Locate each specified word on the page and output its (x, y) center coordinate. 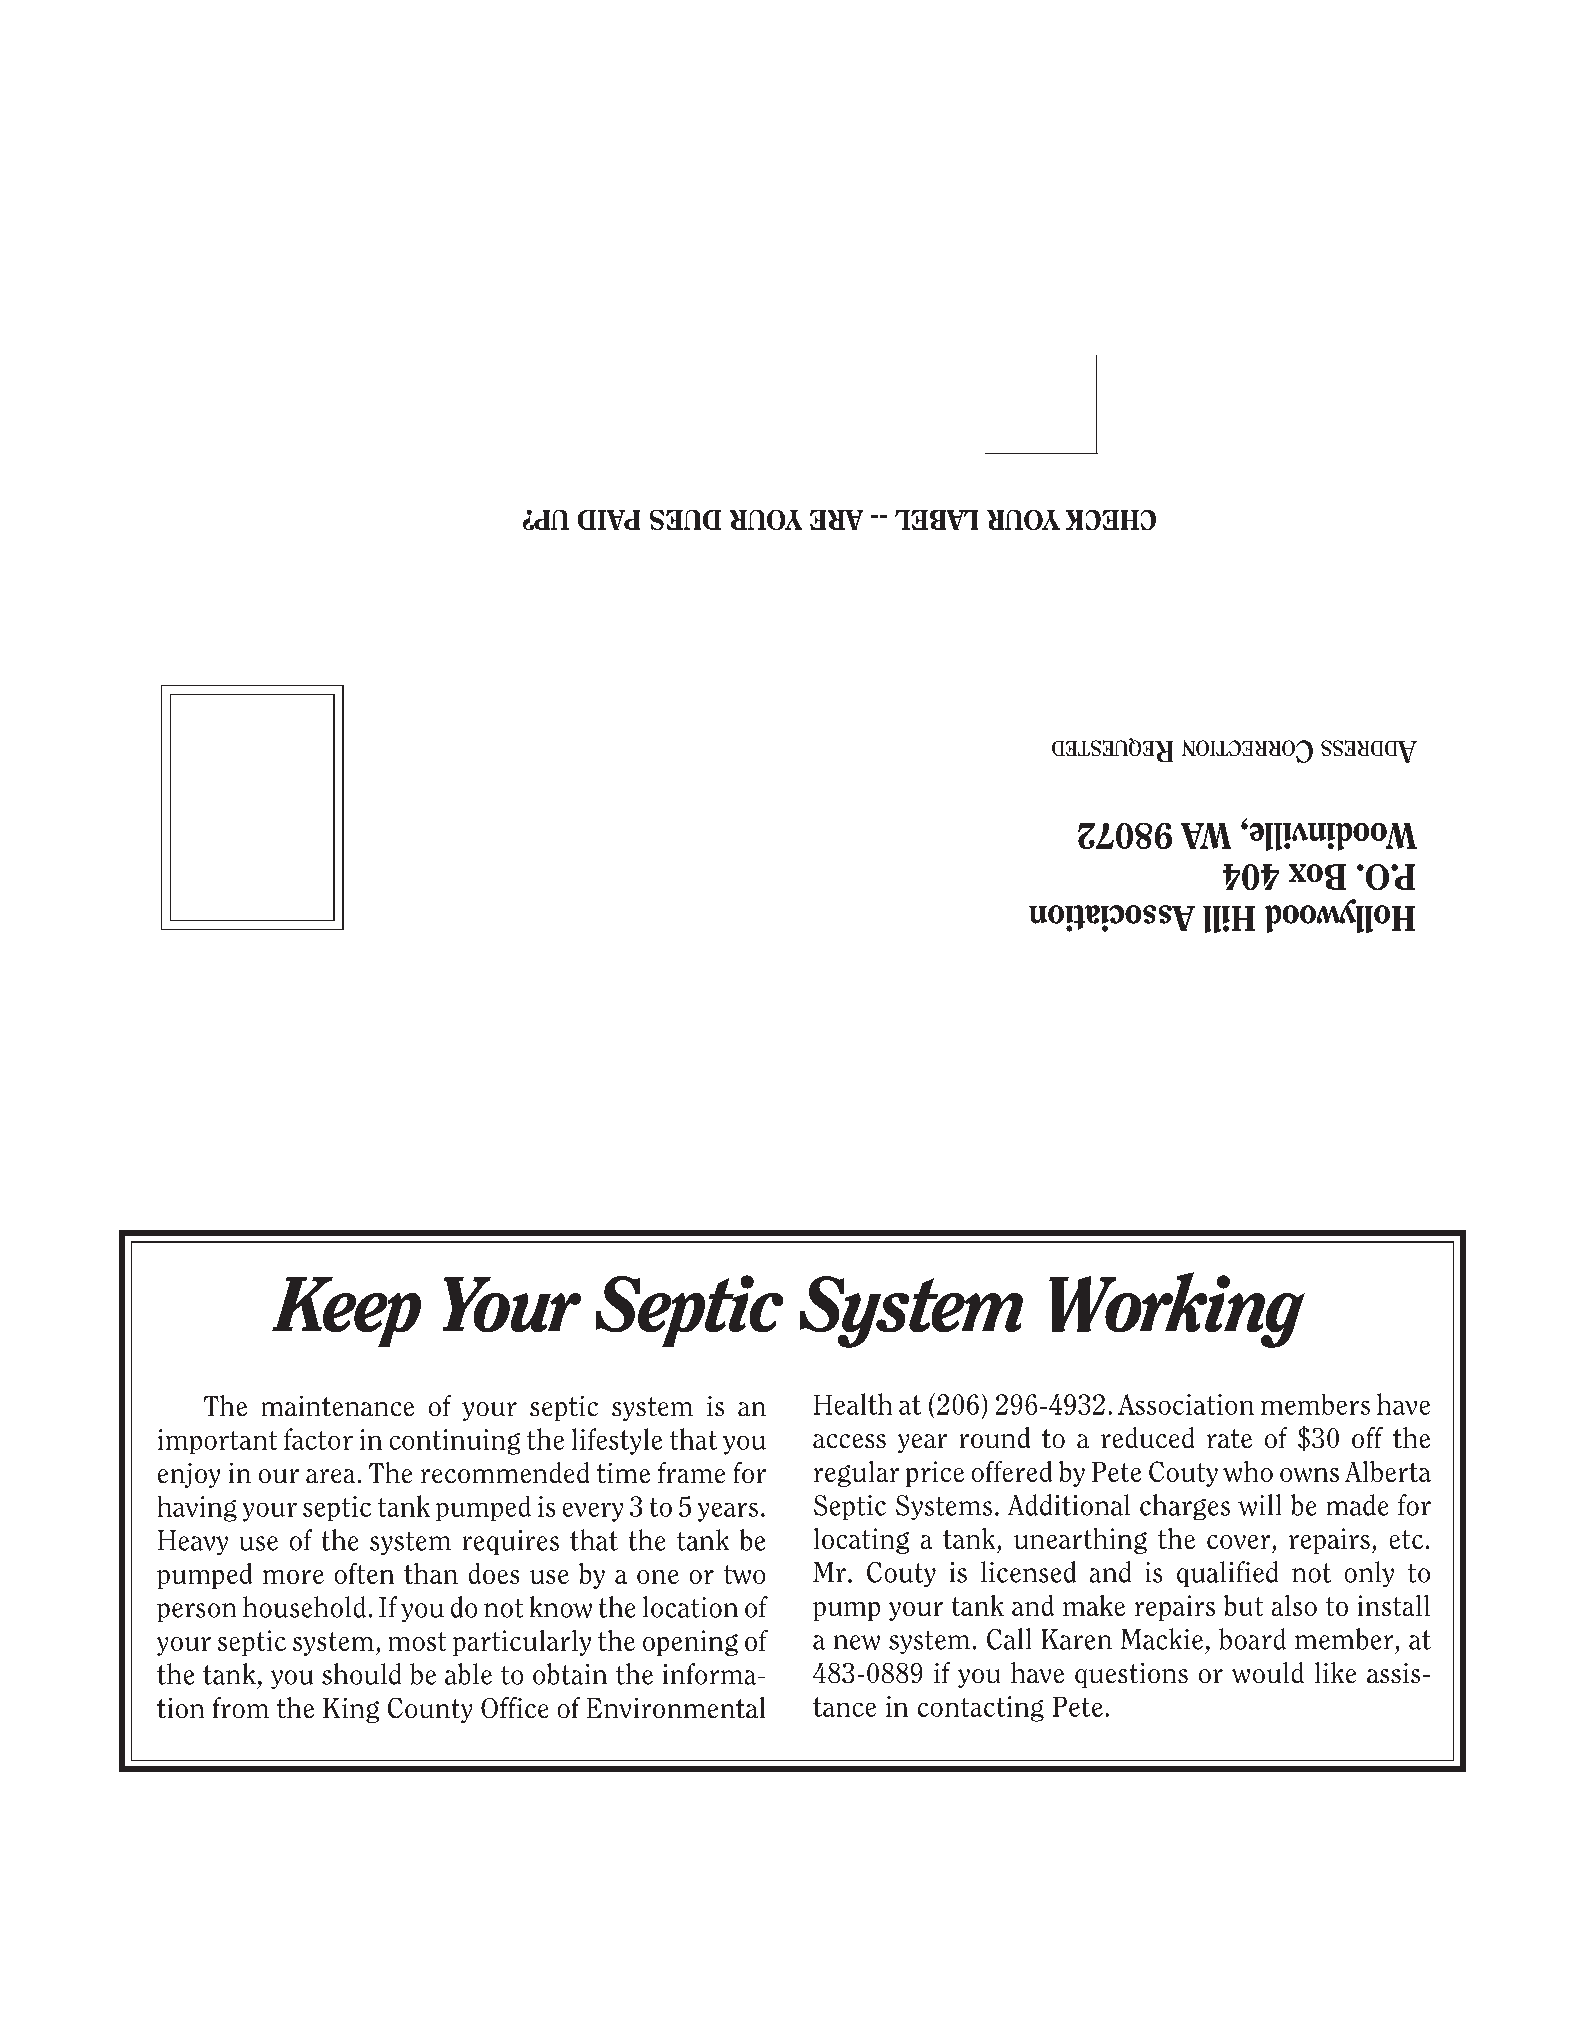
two (744, 1574)
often (364, 1573)
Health (853, 1404)
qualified (1227, 1574)
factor (318, 1439)
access (849, 1441)
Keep (346, 1312)
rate (1229, 1438)
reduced (1147, 1437)
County (430, 1710)
